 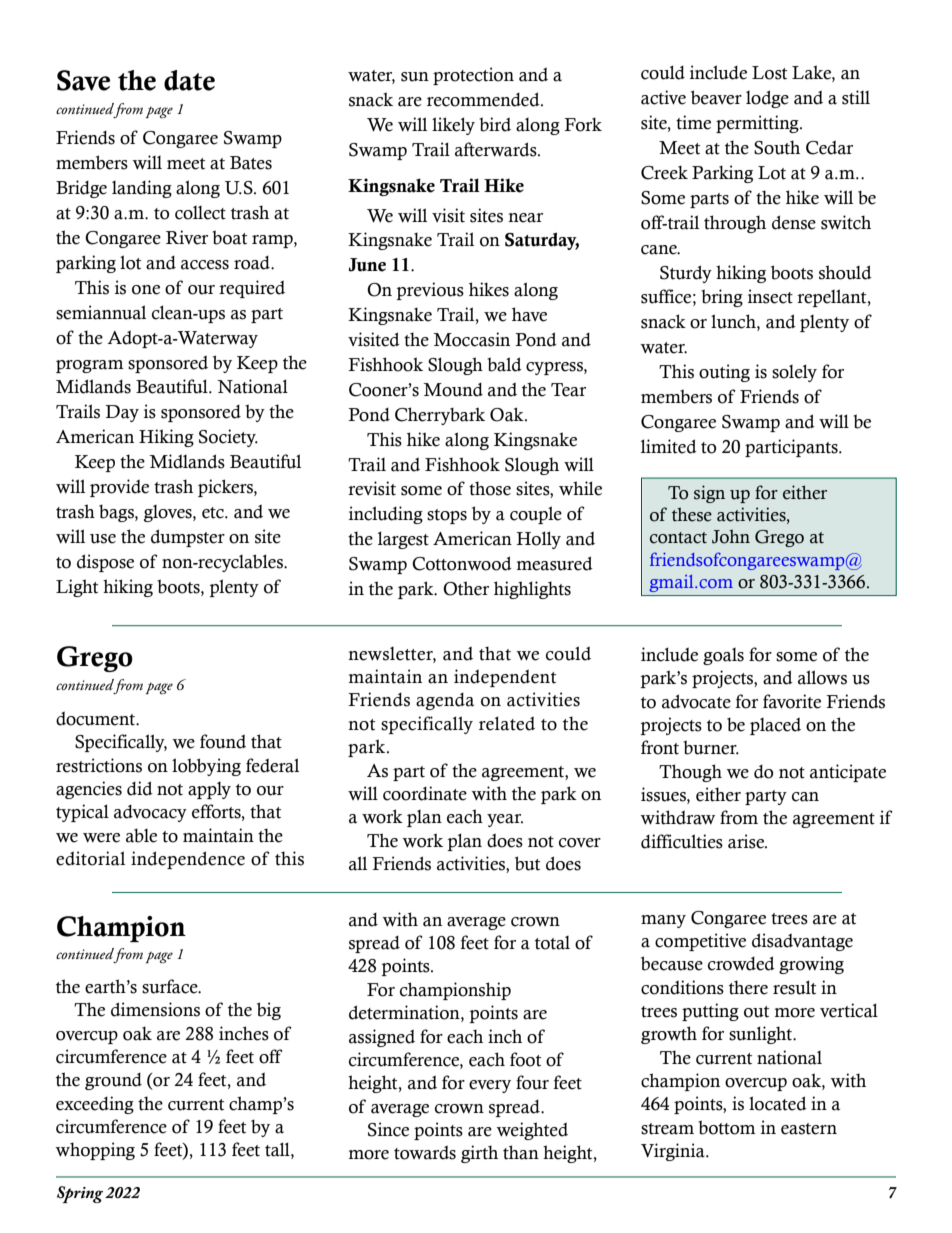 What do you see at coordinates (484, 99) in the document?
I see `recommended` at bounding box center [484, 99].
